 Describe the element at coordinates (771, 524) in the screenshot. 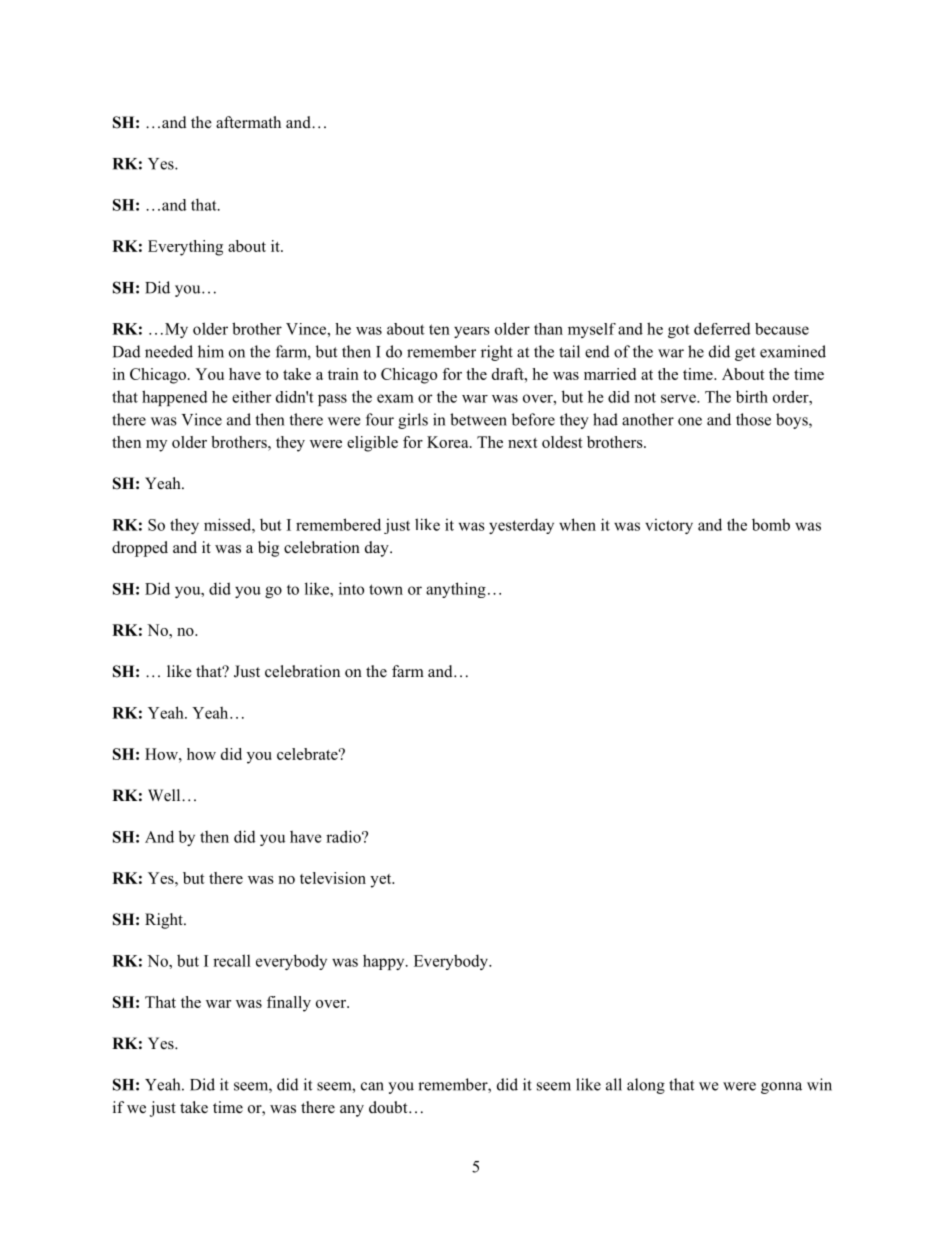

I see `bomb` at that location.
